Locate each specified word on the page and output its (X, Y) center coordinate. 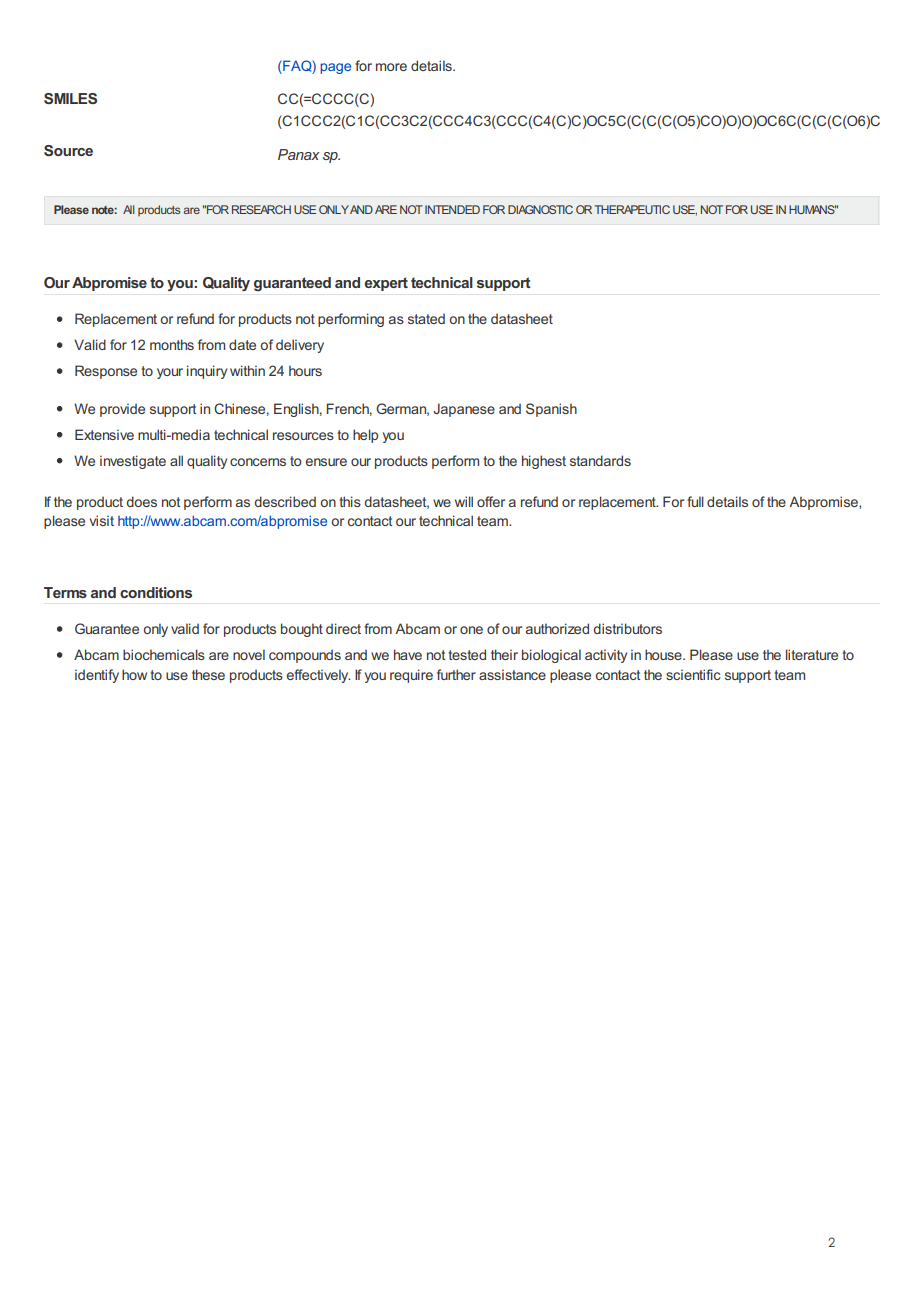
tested (467, 654)
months (172, 344)
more (391, 67)
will (464, 501)
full (695, 501)
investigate (133, 462)
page (335, 68)
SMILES (70, 98)
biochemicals (164, 654)
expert (386, 284)
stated (426, 318)
